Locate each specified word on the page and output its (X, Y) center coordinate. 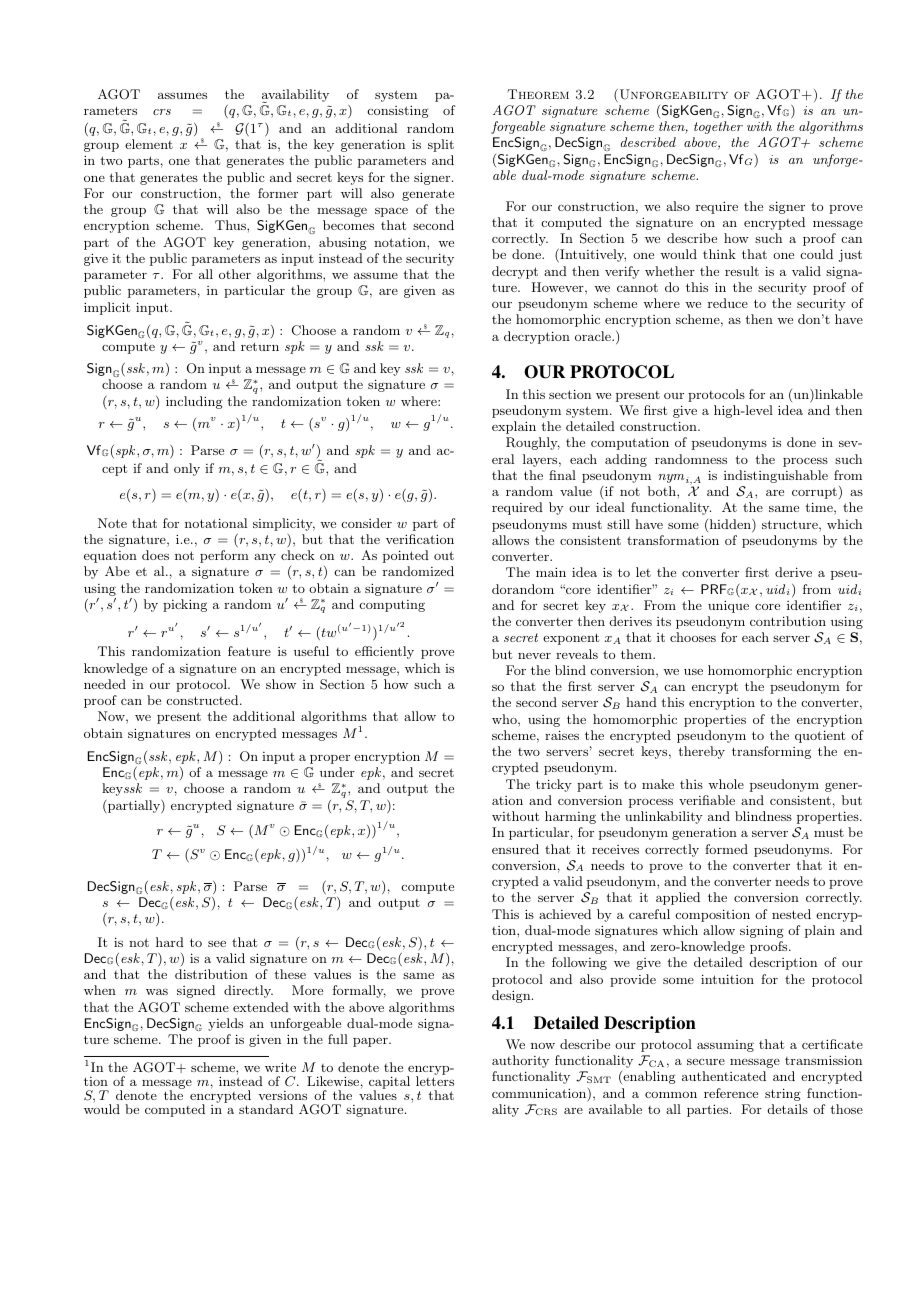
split (441, 145)
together (718, 127)
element (149, 144)
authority (520, 1061)
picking (185, 605)
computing (392, 606)
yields (225, 1024)
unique (728, 606)
